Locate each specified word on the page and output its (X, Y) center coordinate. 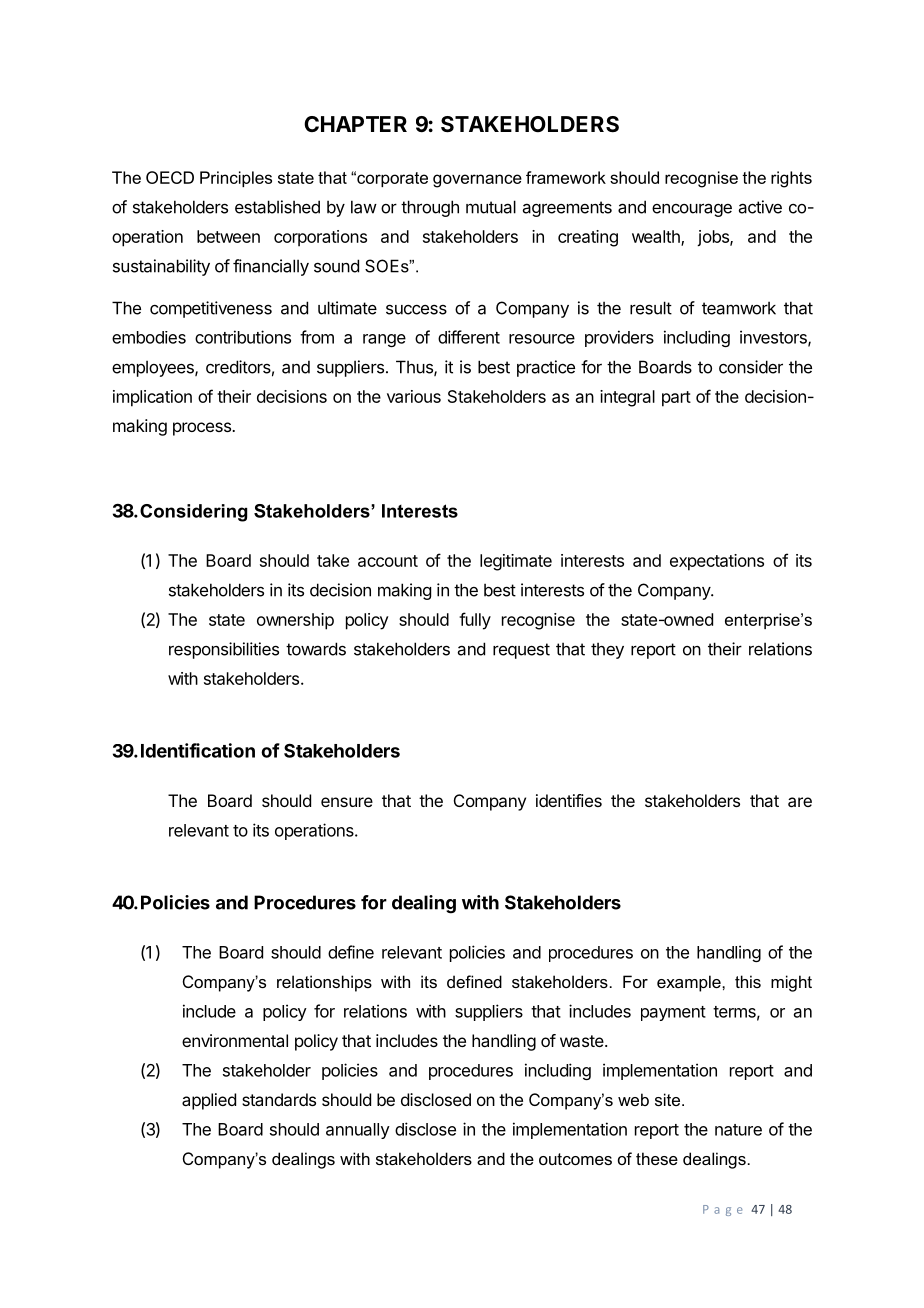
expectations (717, 562)
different (469, 337)
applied (209, 1101)
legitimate (516, 562)
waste (583, 1041)
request (521, 651)
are (800, 802)
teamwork (739, 308)
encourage (692, 210)
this (748, 981)
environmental (235, 1040)
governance (477, 181)
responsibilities (224, 650)
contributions (243, 337)
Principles (236, 179)
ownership (295, 621)
